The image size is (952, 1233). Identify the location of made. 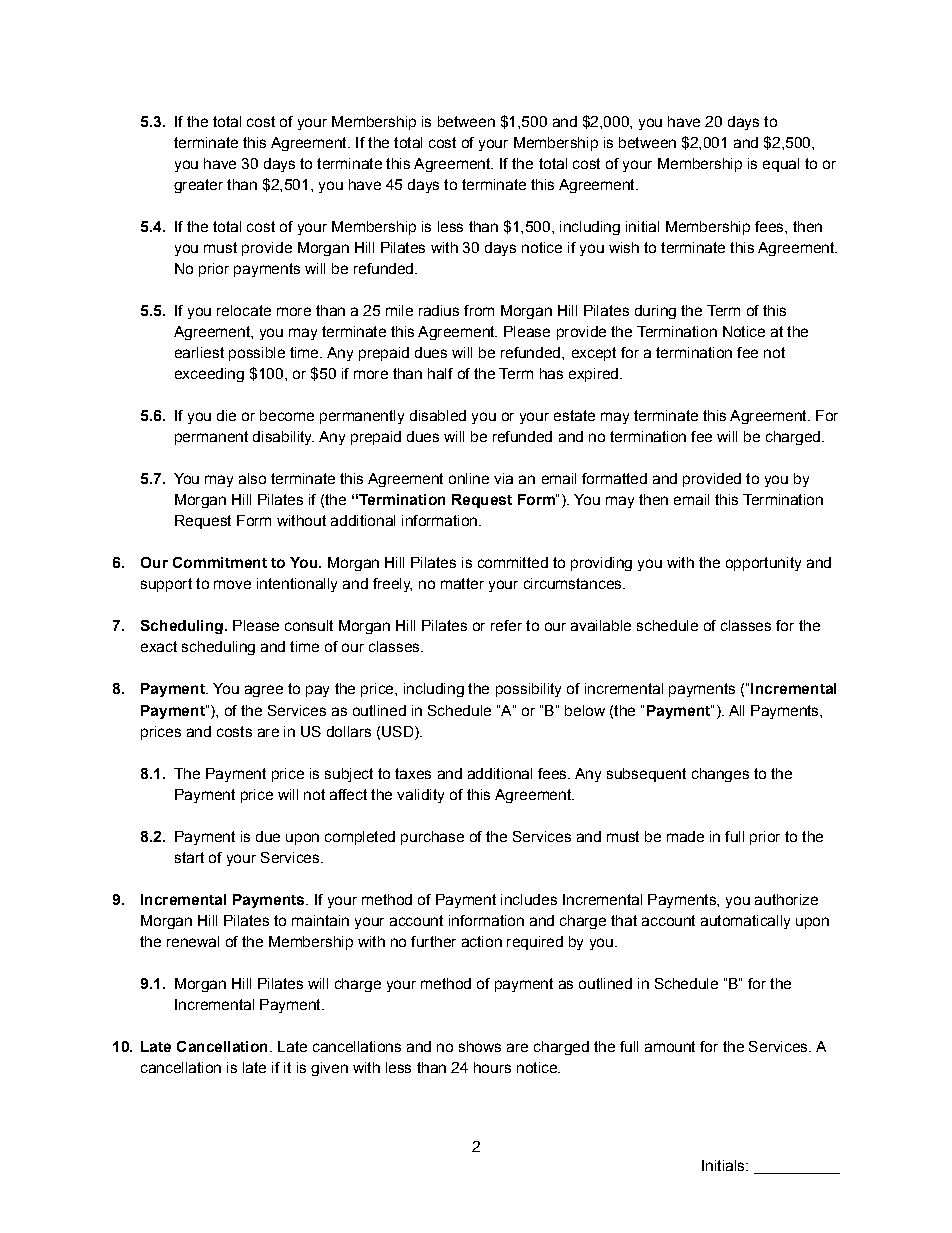
(685, 836).
